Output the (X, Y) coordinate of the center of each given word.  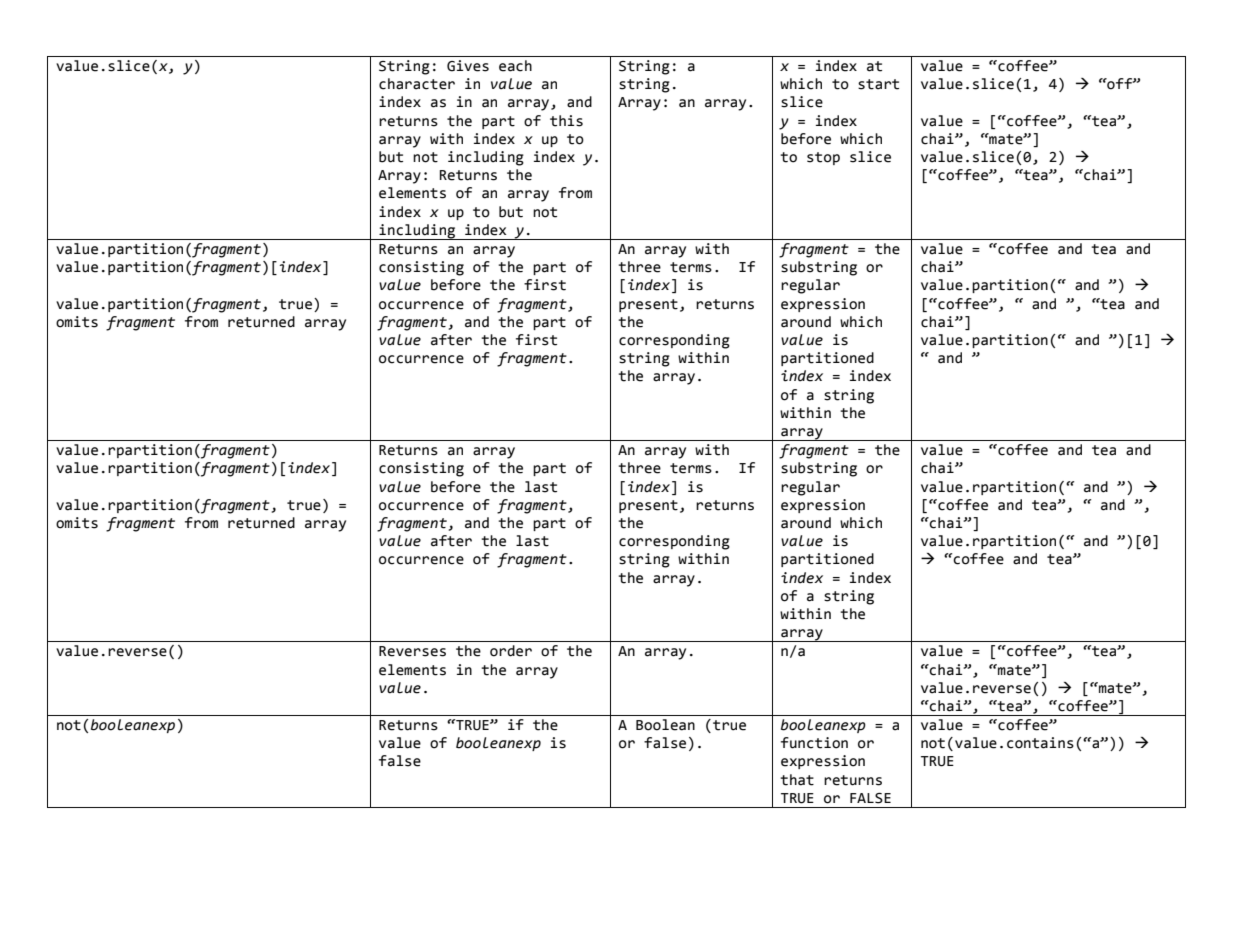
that (797, 780)
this (566, 121)
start (878, 84)
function (814, 743)
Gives (468, 66)
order (511, 651)
